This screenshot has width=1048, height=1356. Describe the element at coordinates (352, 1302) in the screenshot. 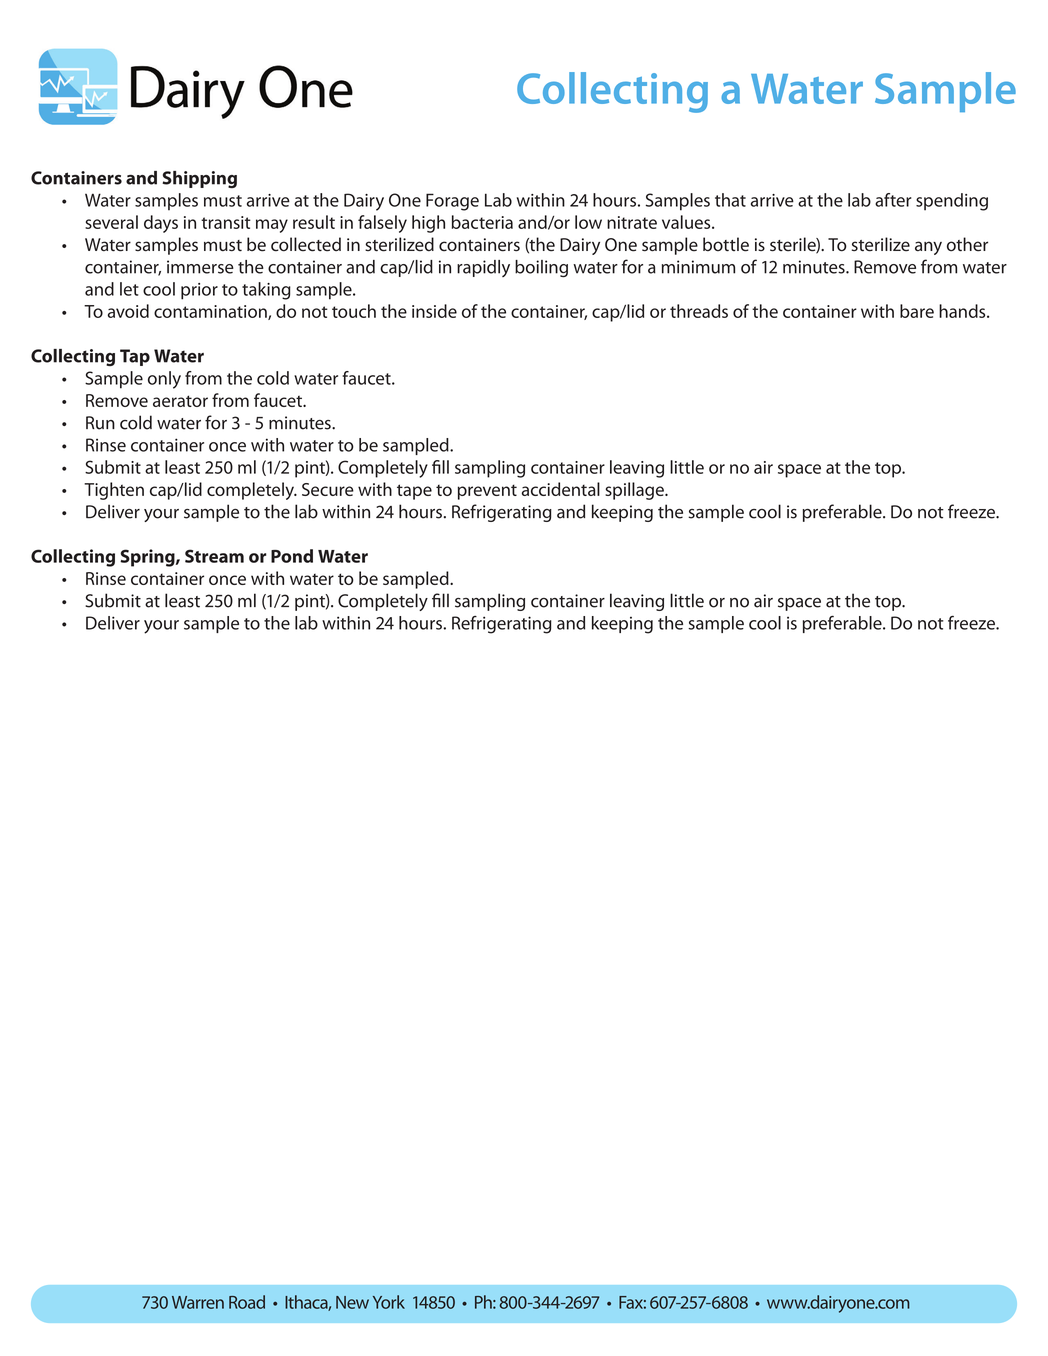

I see `New` at that location.
